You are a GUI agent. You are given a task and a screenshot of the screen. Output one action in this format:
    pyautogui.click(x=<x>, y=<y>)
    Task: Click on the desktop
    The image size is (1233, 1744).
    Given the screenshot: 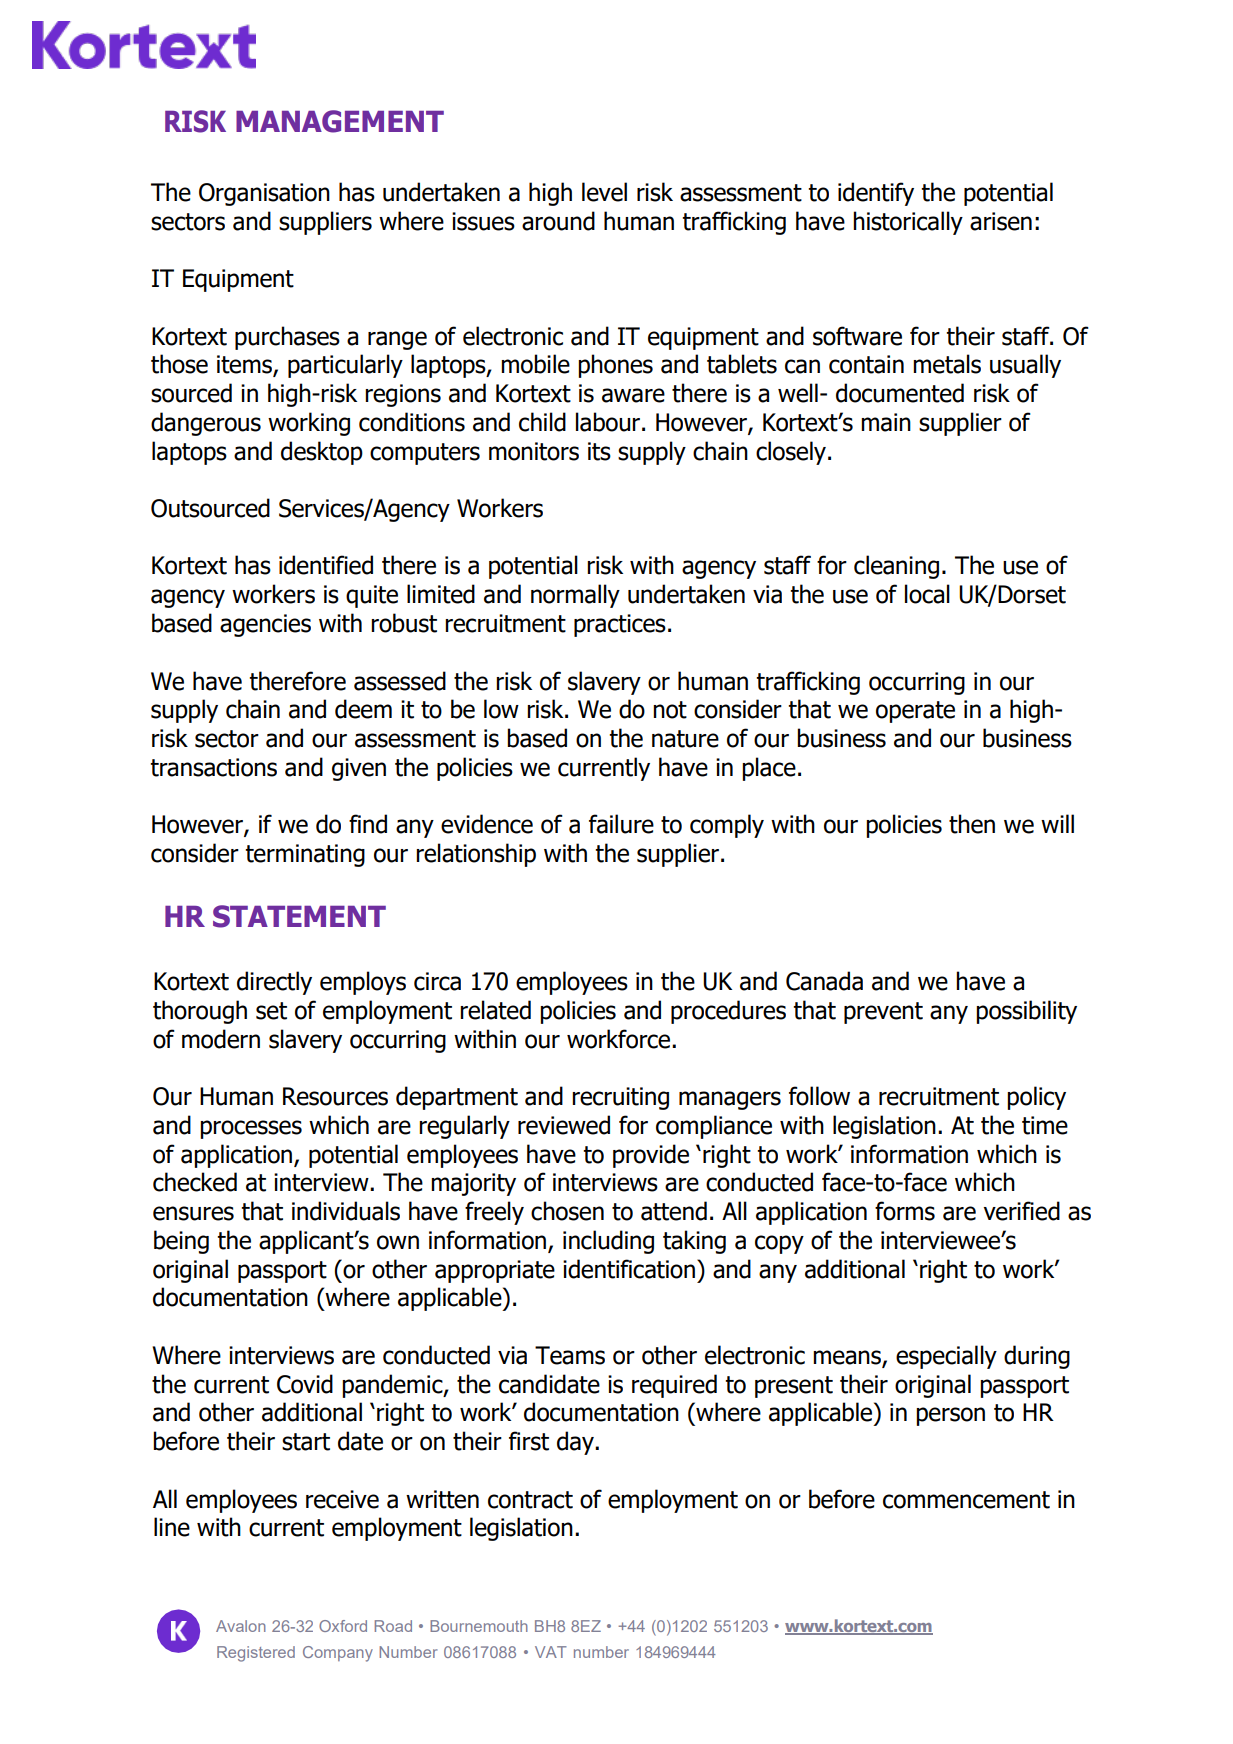 What is the action you would take?
    pyautogui.click(x=322, y=453)
